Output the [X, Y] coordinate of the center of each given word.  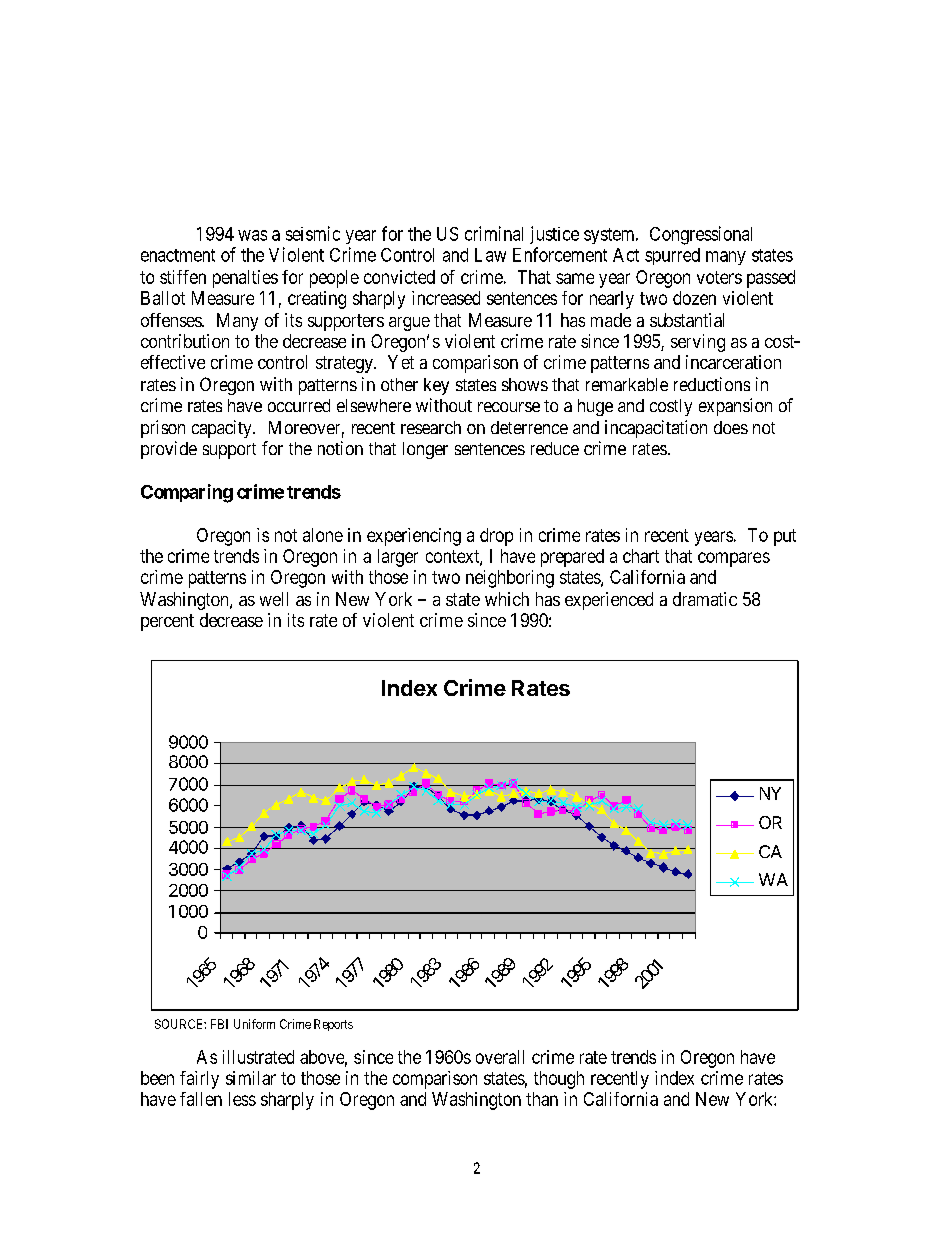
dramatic [705, 599]
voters [719, 277]
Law [490, 255]
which [507, 599]
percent [167, 622]
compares [734, 559]
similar [251, 1078]
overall [500, 1057]
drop [496, 537]
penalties [245, 279]
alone [323, 535]
